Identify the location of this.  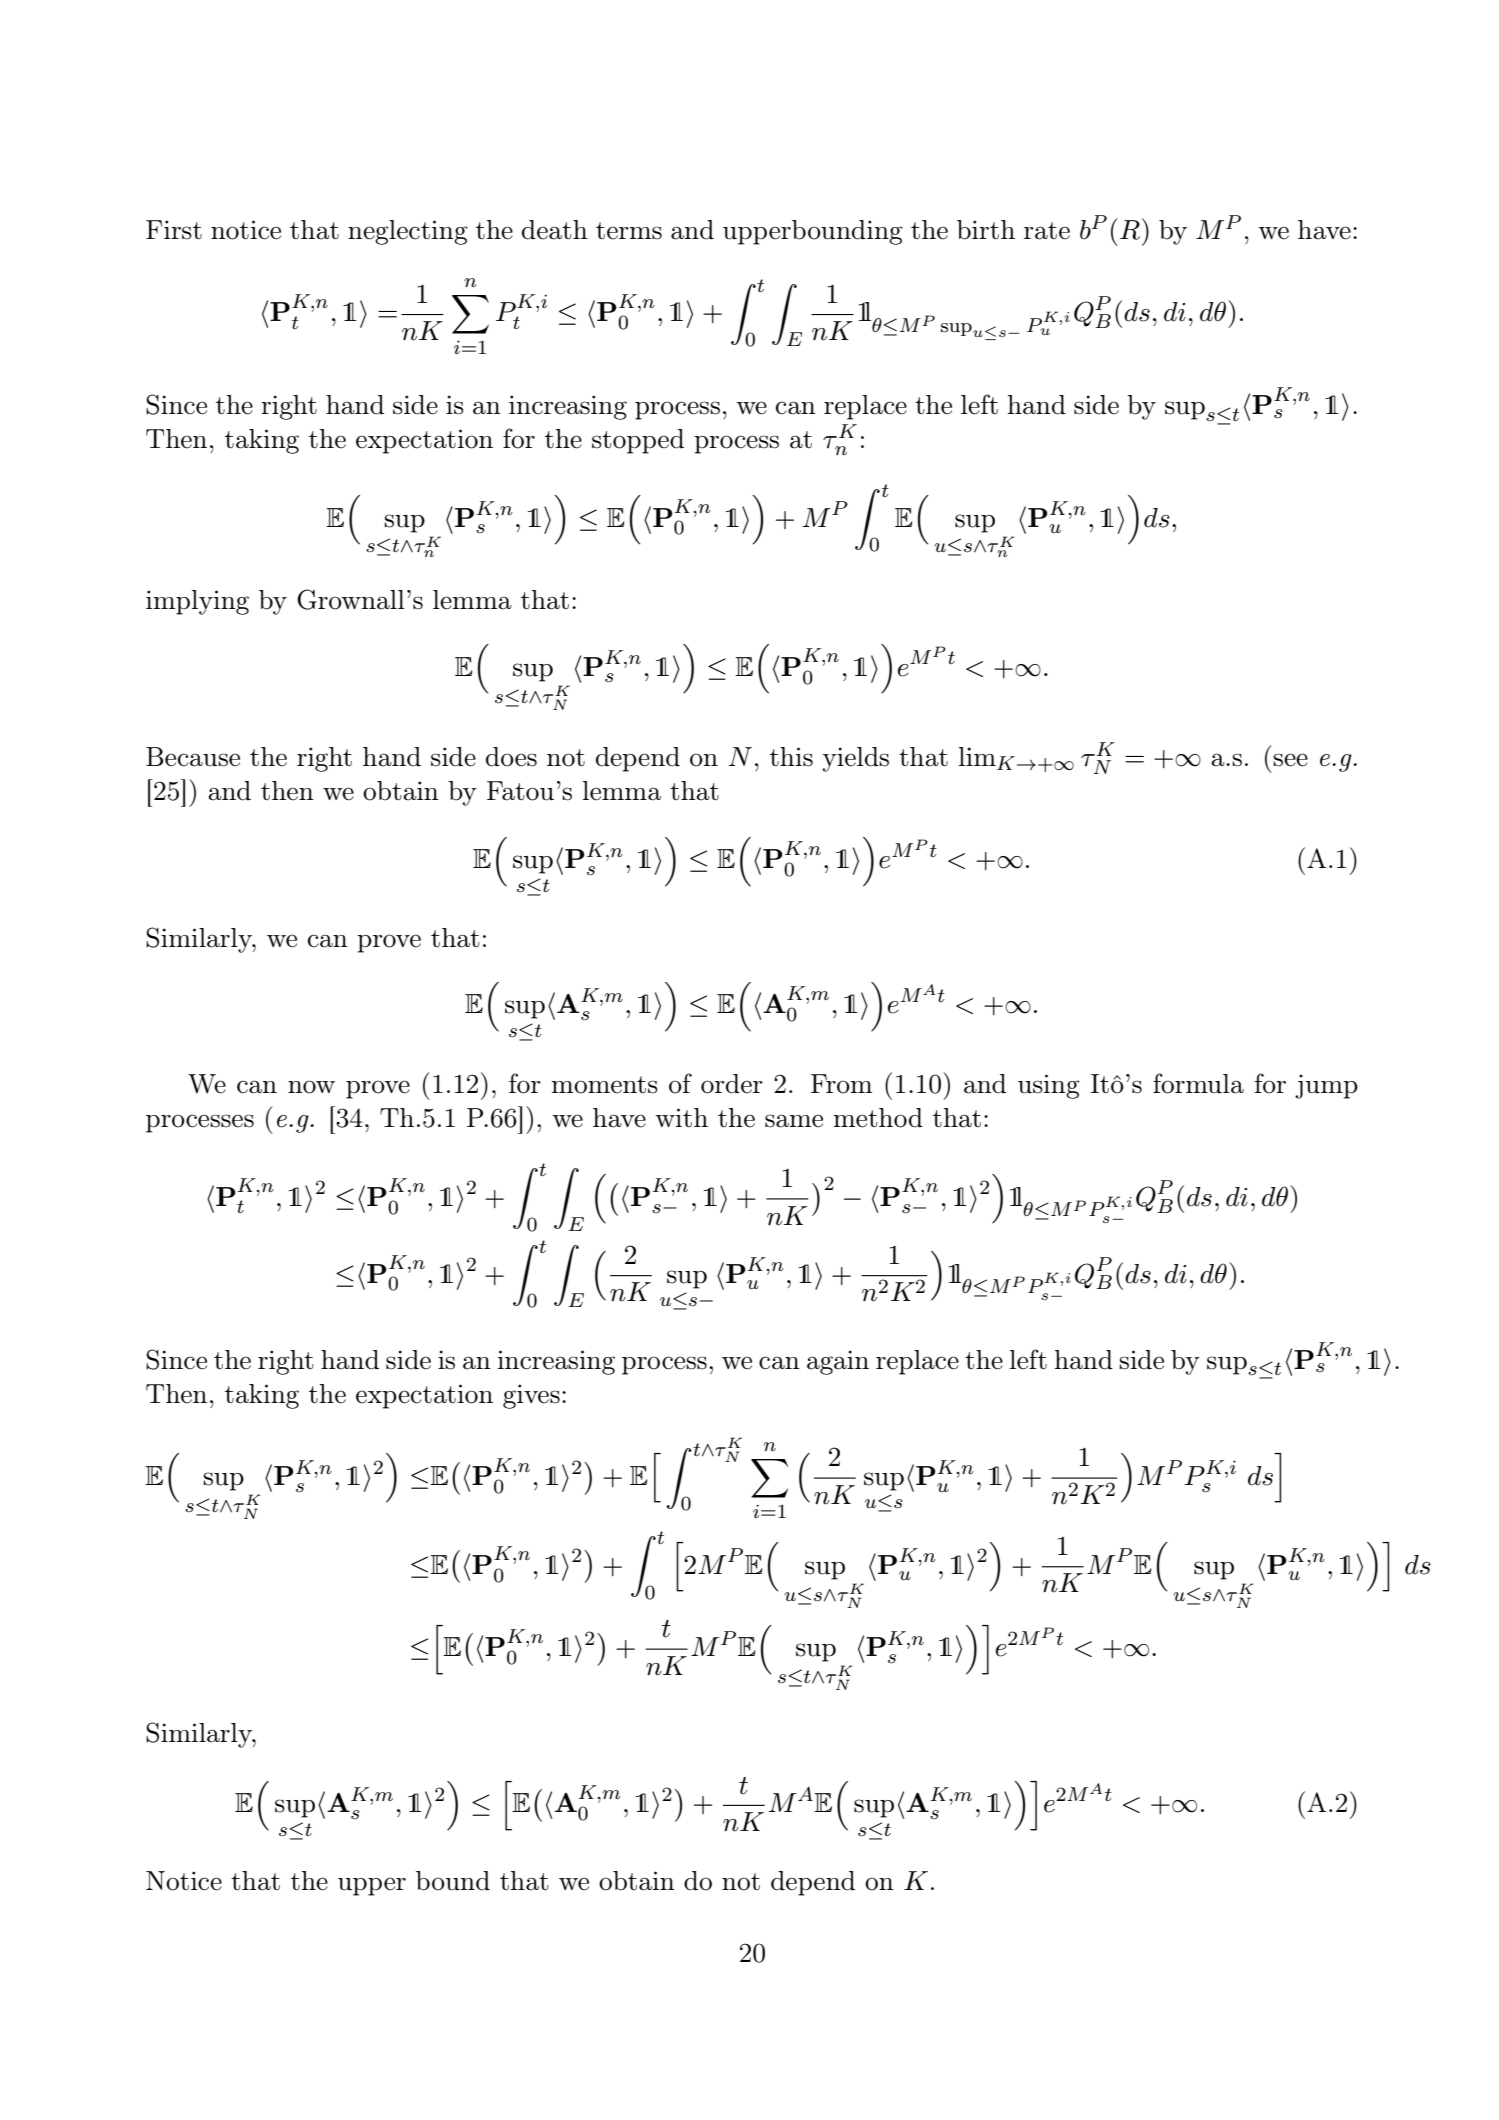
(791, 757).
